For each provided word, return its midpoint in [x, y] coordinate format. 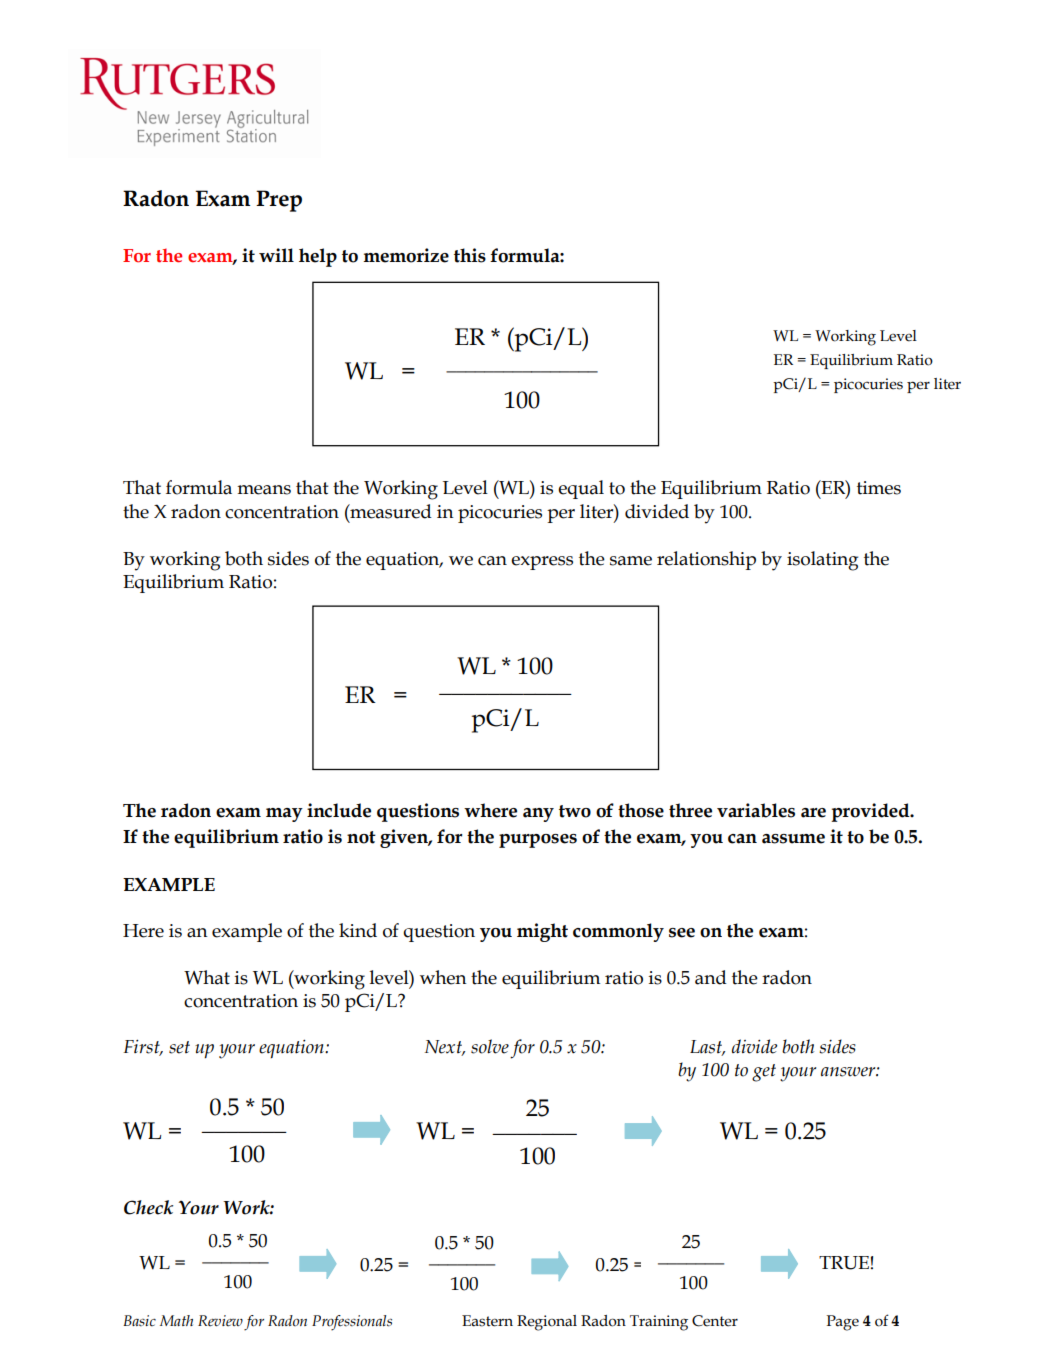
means [264, 490]
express [542, 563]
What [207, 977]
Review [220, 1321]
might [542, 932]
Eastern [487, 1321]
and [711, 977]
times [879, 488]
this [470, 255]
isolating [822, 561]
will [276, 255]
